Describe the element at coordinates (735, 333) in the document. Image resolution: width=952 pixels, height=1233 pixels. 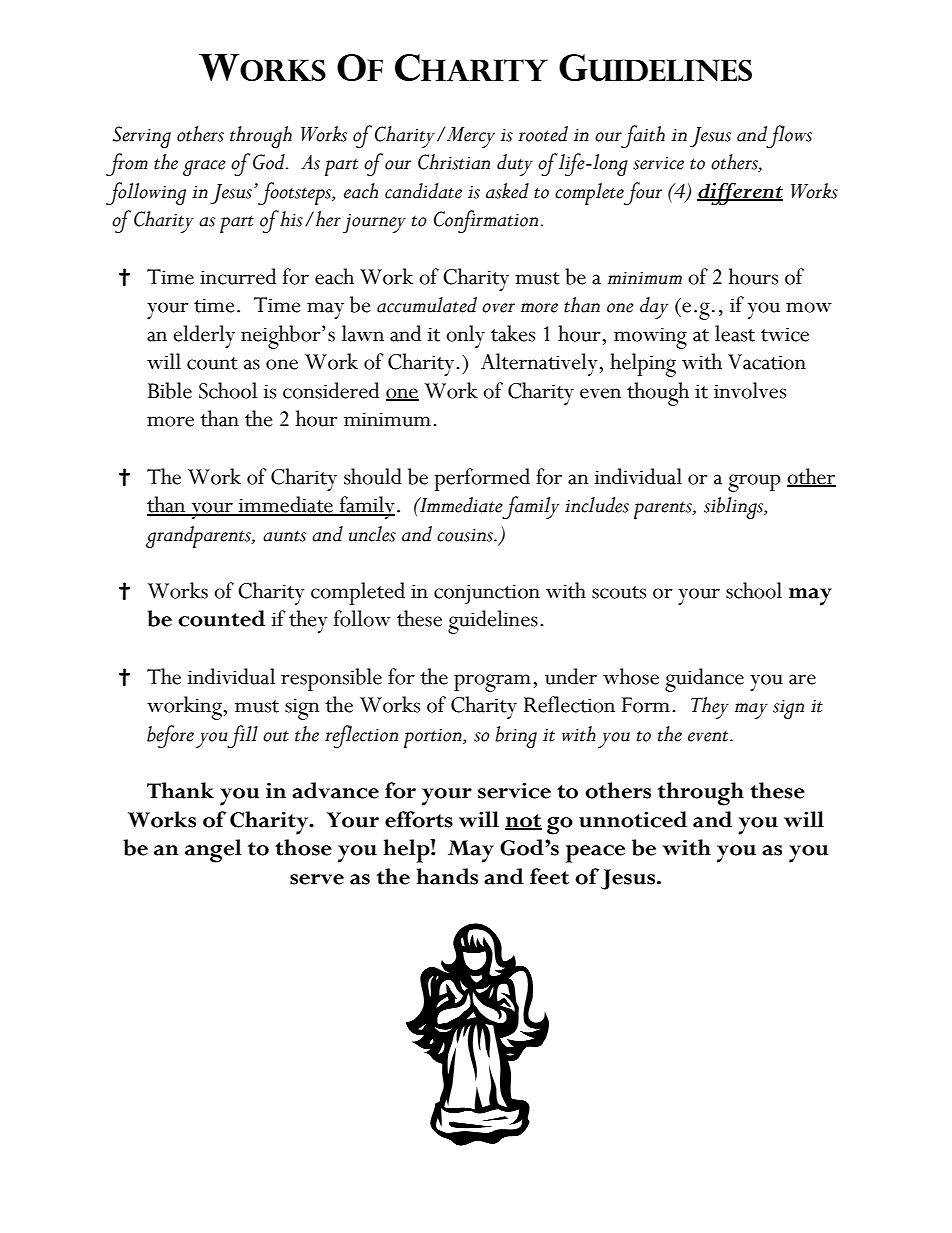
I see `least` at that location.
